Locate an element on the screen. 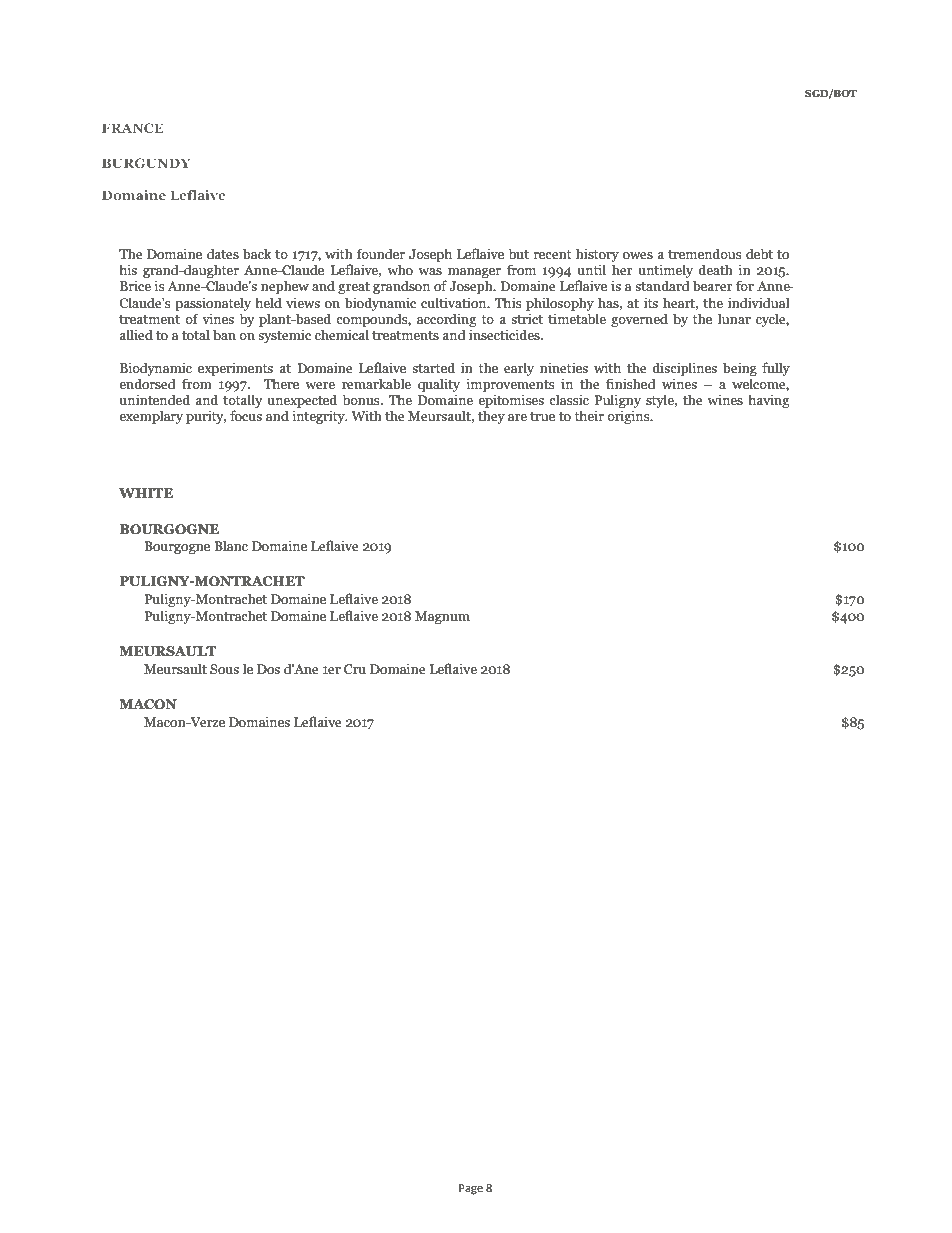  Page is located at coordinates (471, 1189).
